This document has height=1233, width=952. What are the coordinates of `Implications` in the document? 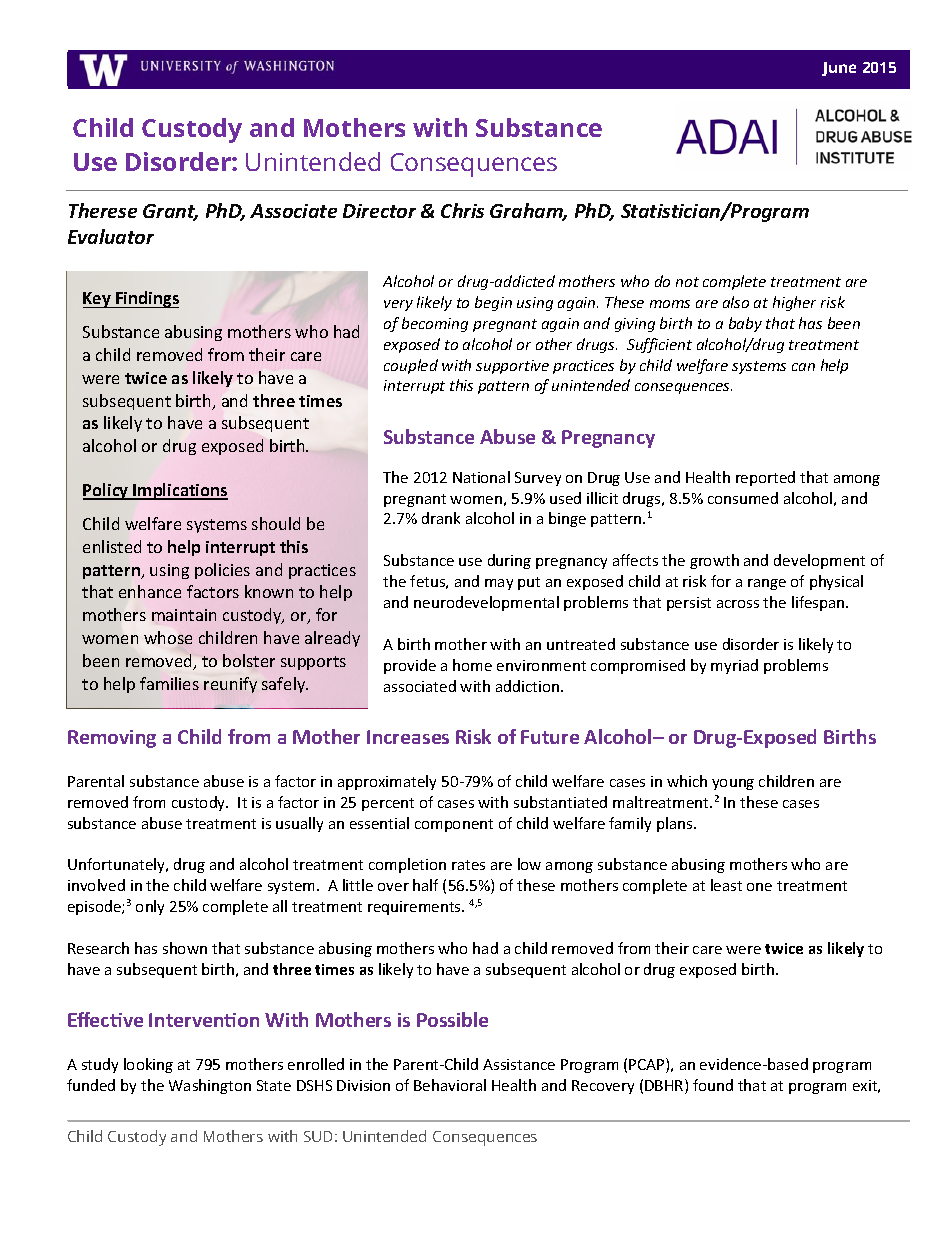 It's located at (180, 491).
